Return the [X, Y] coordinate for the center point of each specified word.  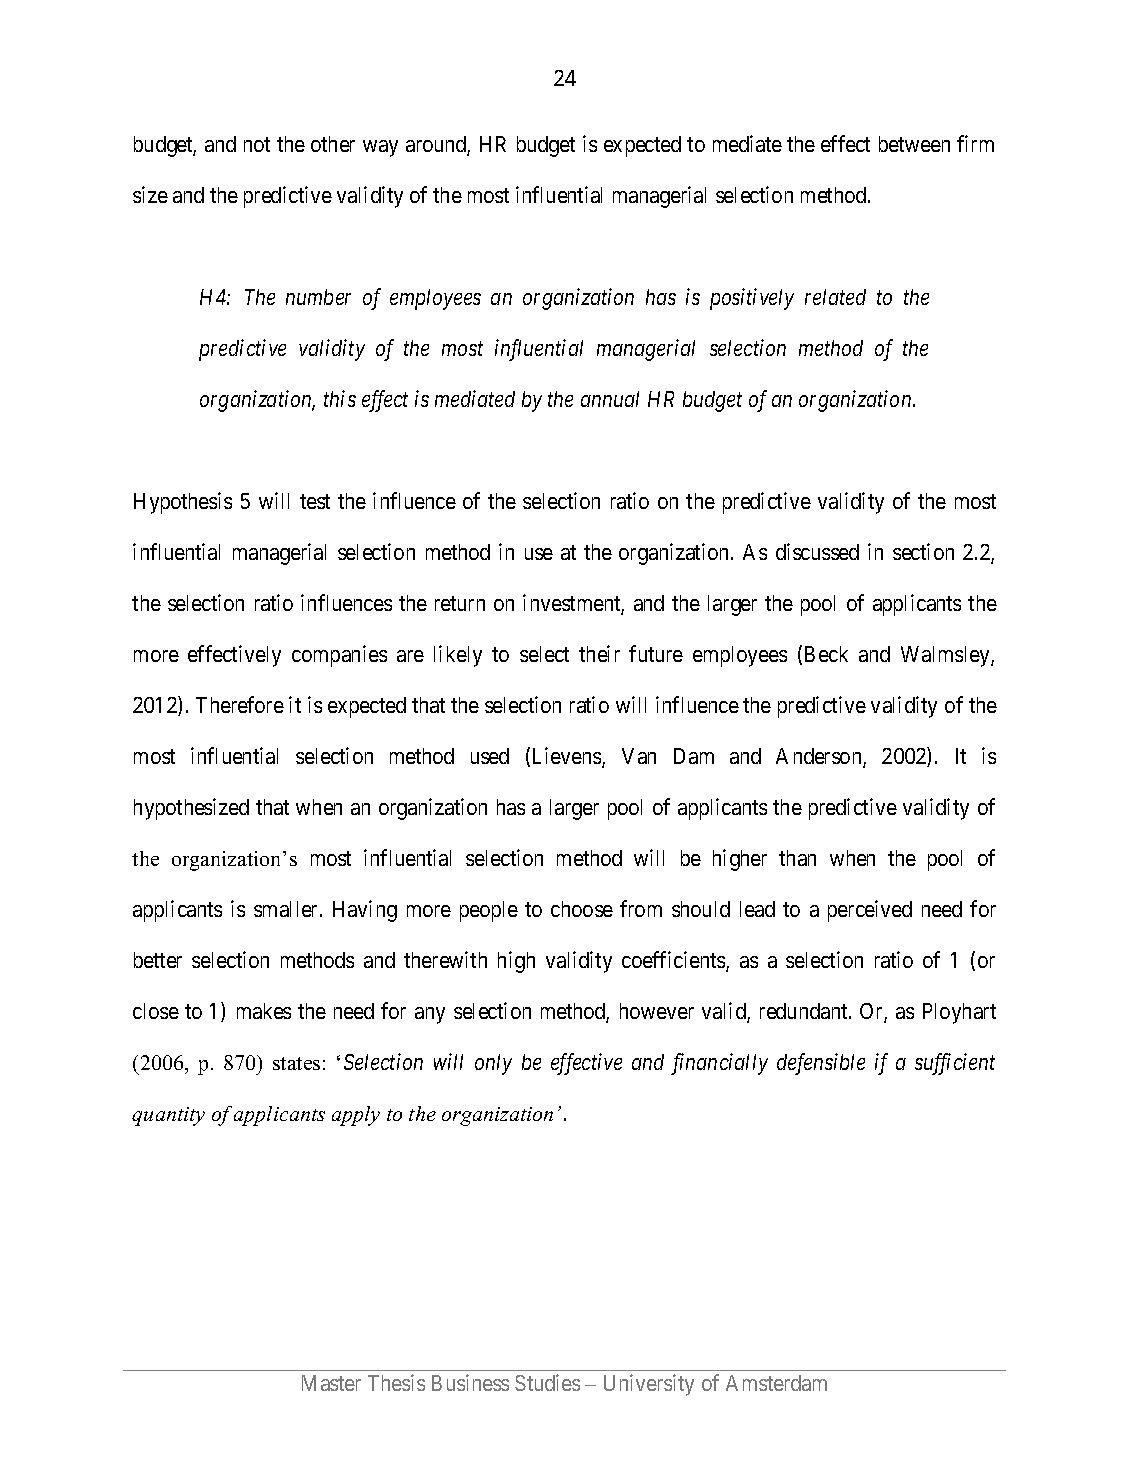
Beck [826, 654]
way [380, 148]
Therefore [240, 704]
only [493, 1064]
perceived [870, 911]
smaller [287, 909]
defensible [821, 1064]
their [599, 653]
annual [610, 399]
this [340, 398]
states [296, 1063]
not [257, 145]
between [914, 144]
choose [582, 909]
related [835, 297]
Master [331, 1383]
